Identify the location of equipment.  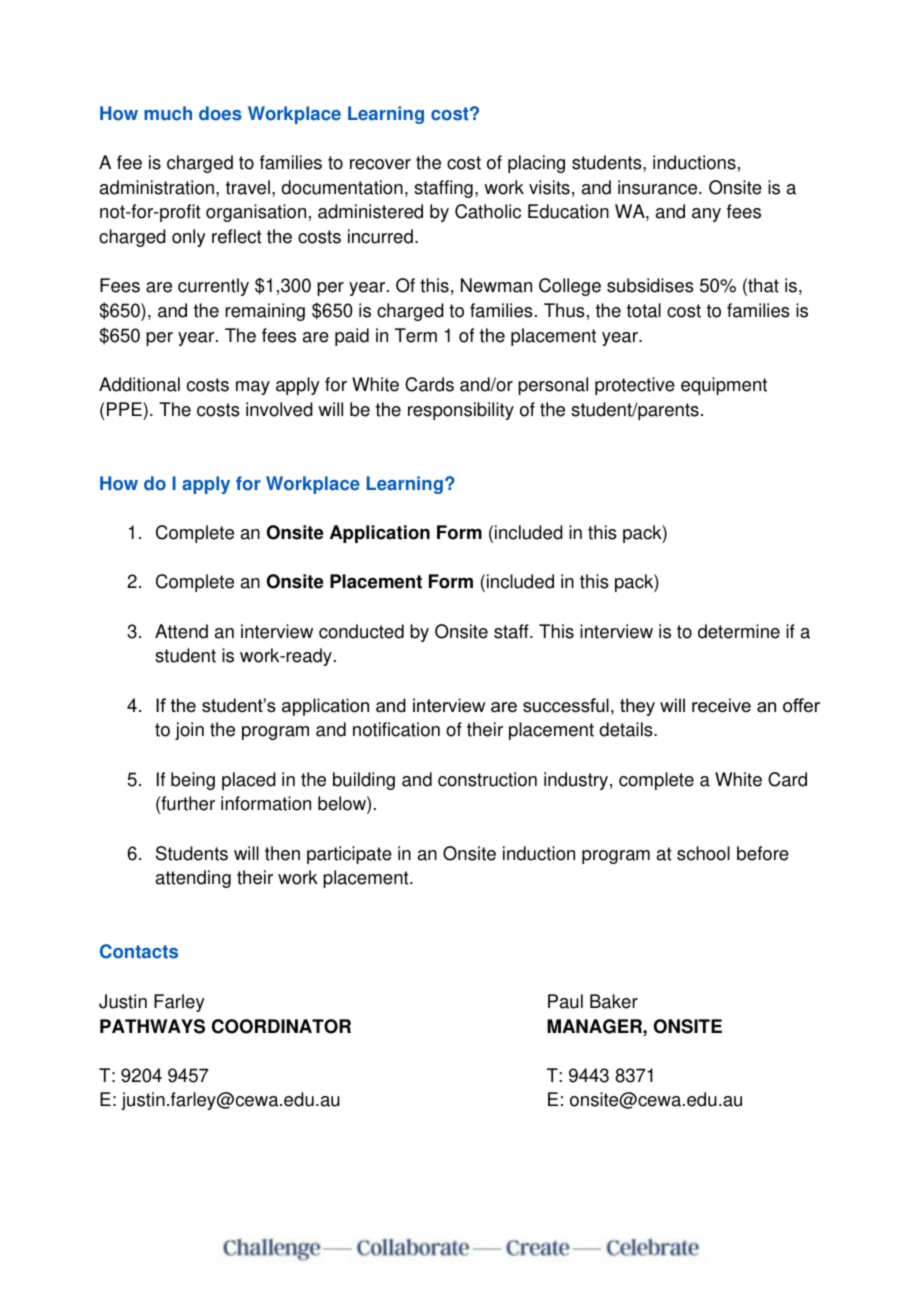
(724, 386).
